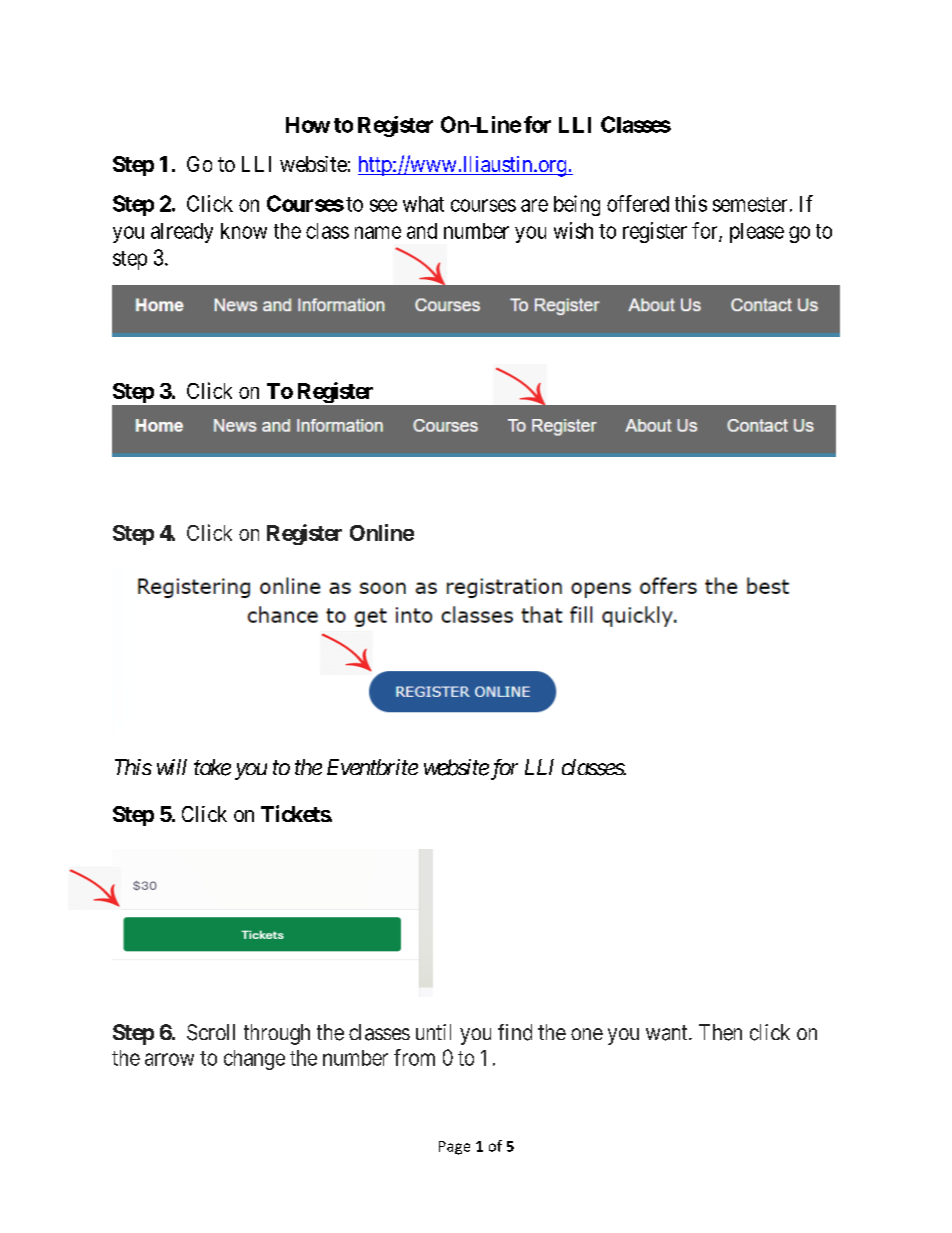 The height and width of the screenshot is (1233, 952). I want to click on How, so click(308, 125).
